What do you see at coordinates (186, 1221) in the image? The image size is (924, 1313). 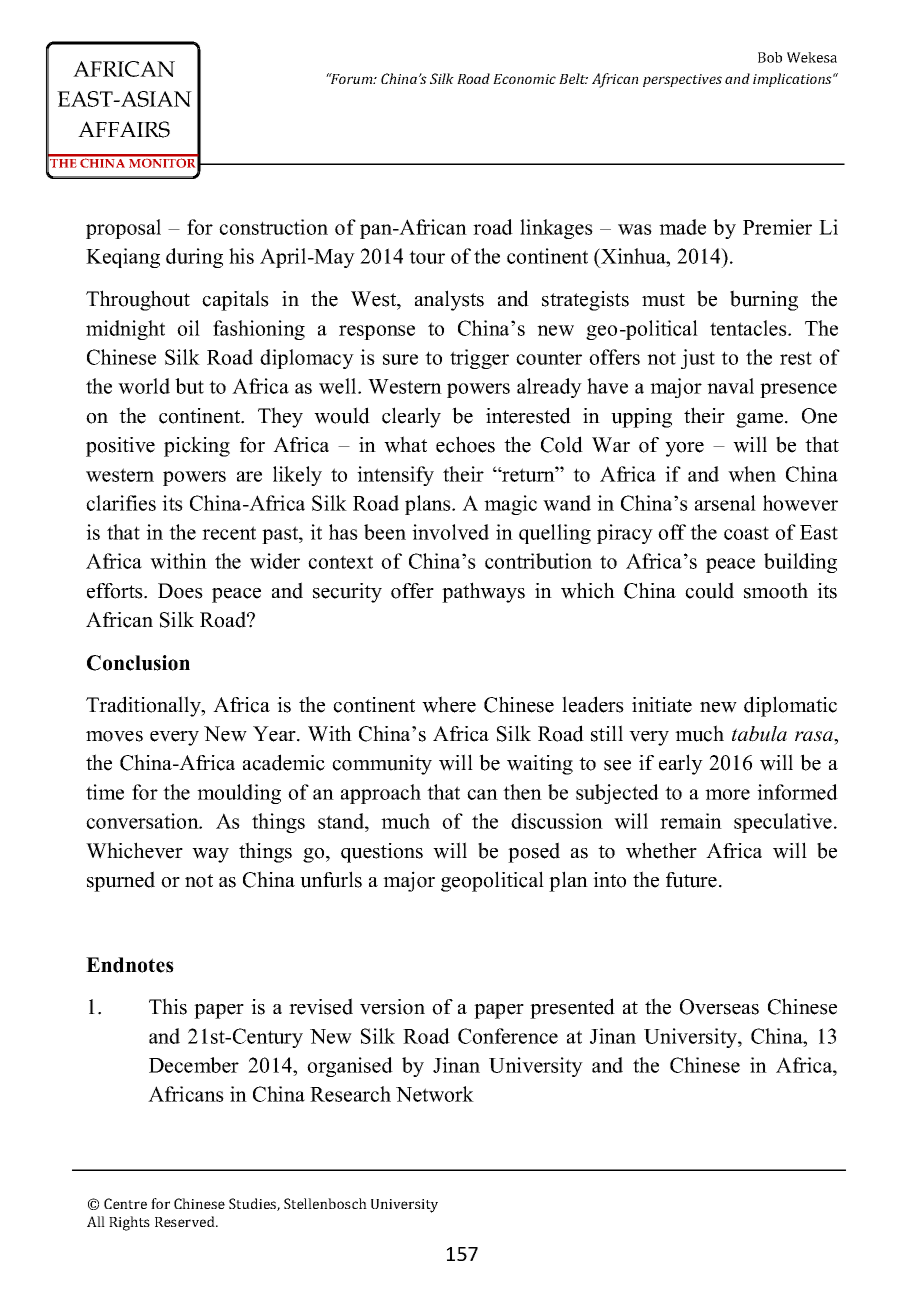 I see `Reserved` at bounding box center [186, 1221].
